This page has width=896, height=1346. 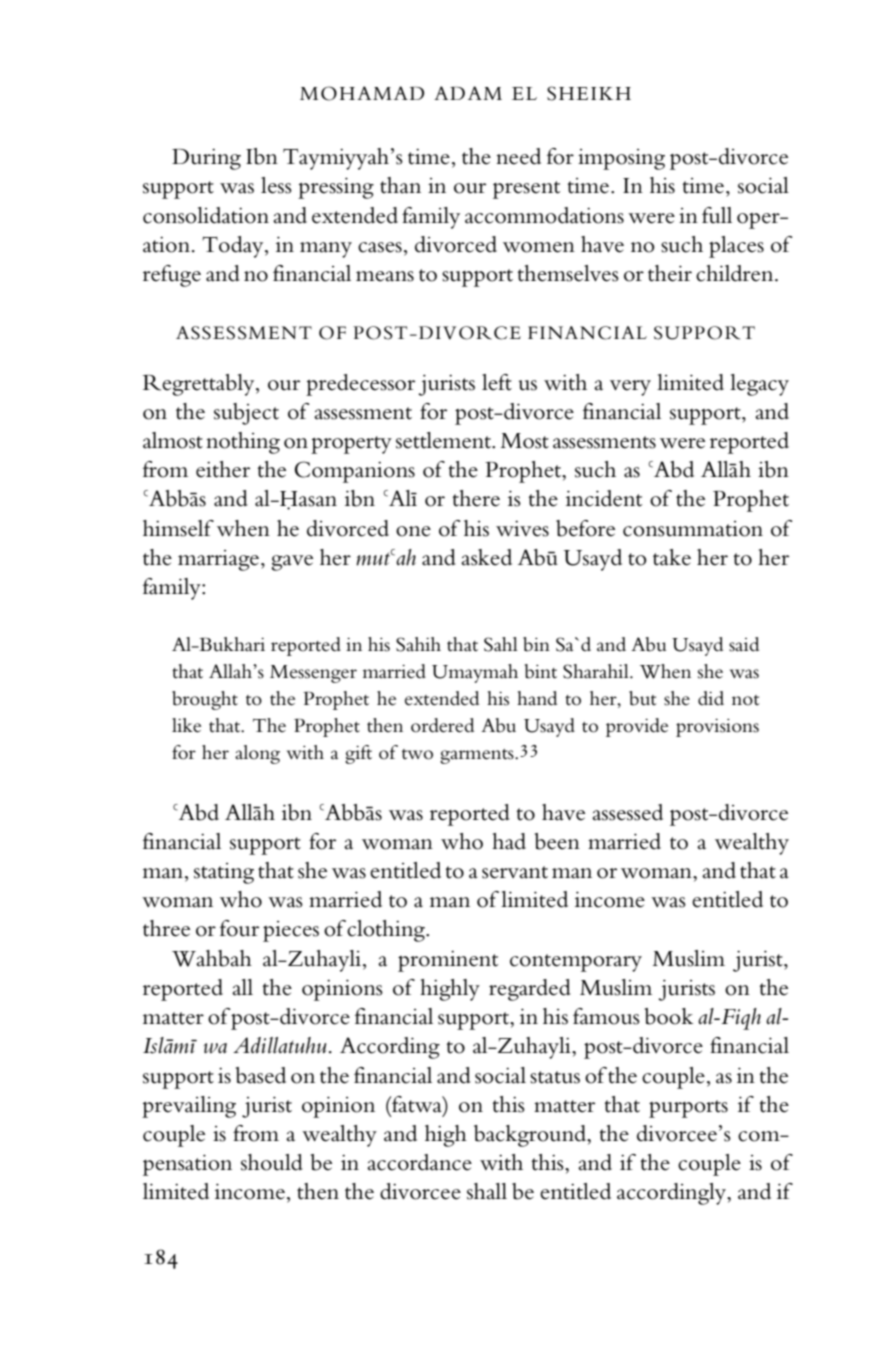 I want to click on along, so click(x=257, y=754).
